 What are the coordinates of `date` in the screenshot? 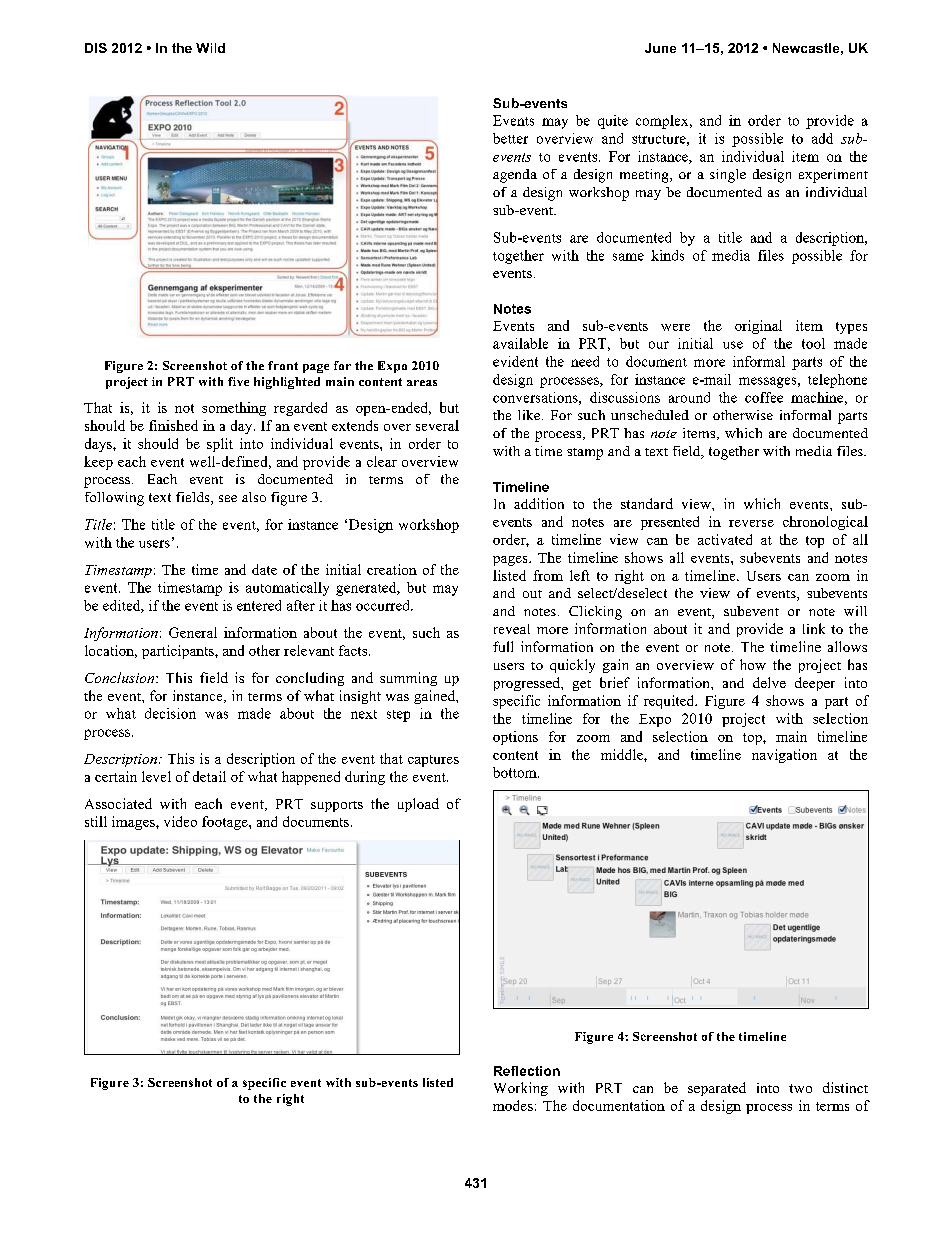 It's located at (264, 569).
